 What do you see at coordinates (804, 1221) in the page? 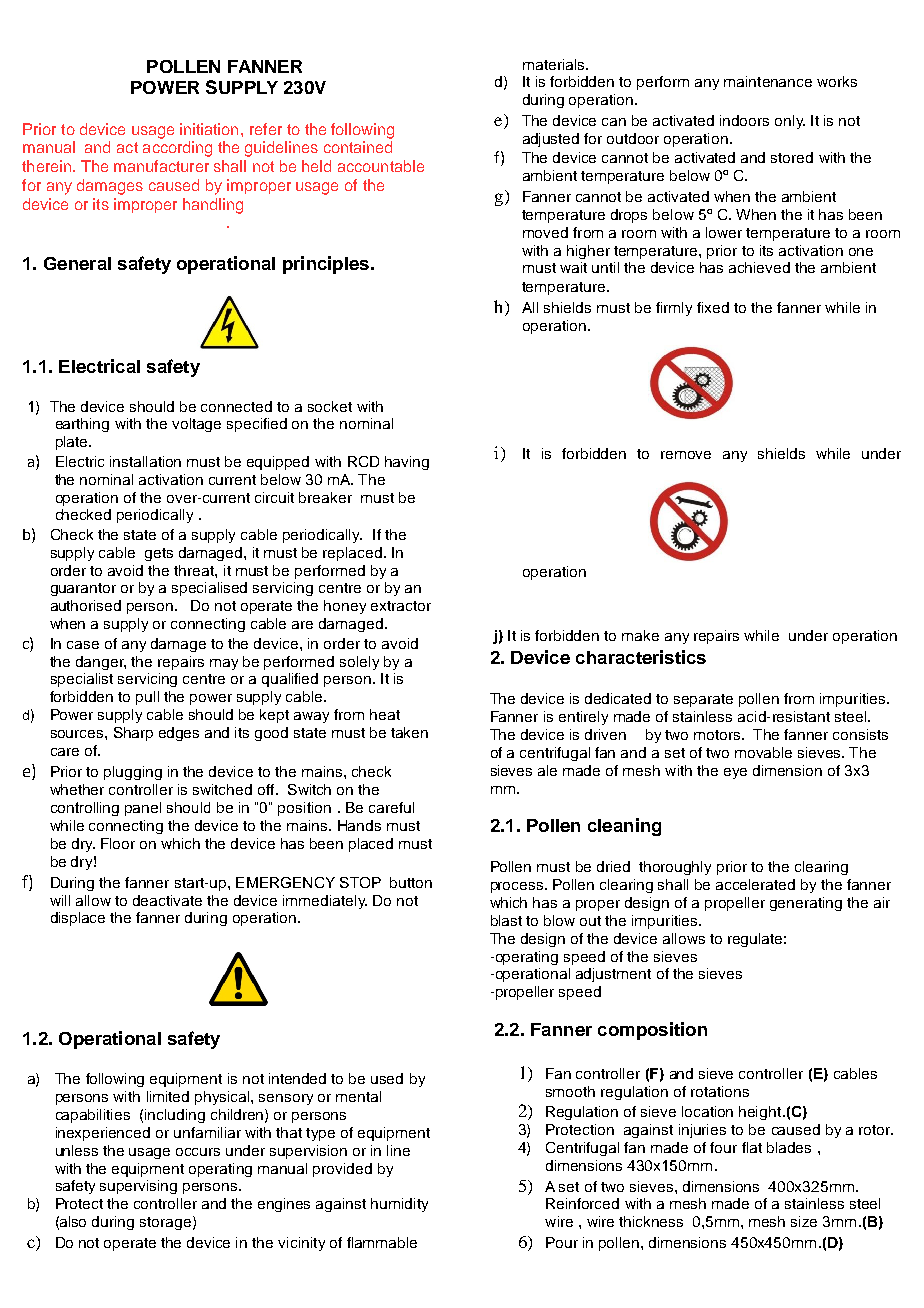
I see `size` at bounding box center [804, 1221].
